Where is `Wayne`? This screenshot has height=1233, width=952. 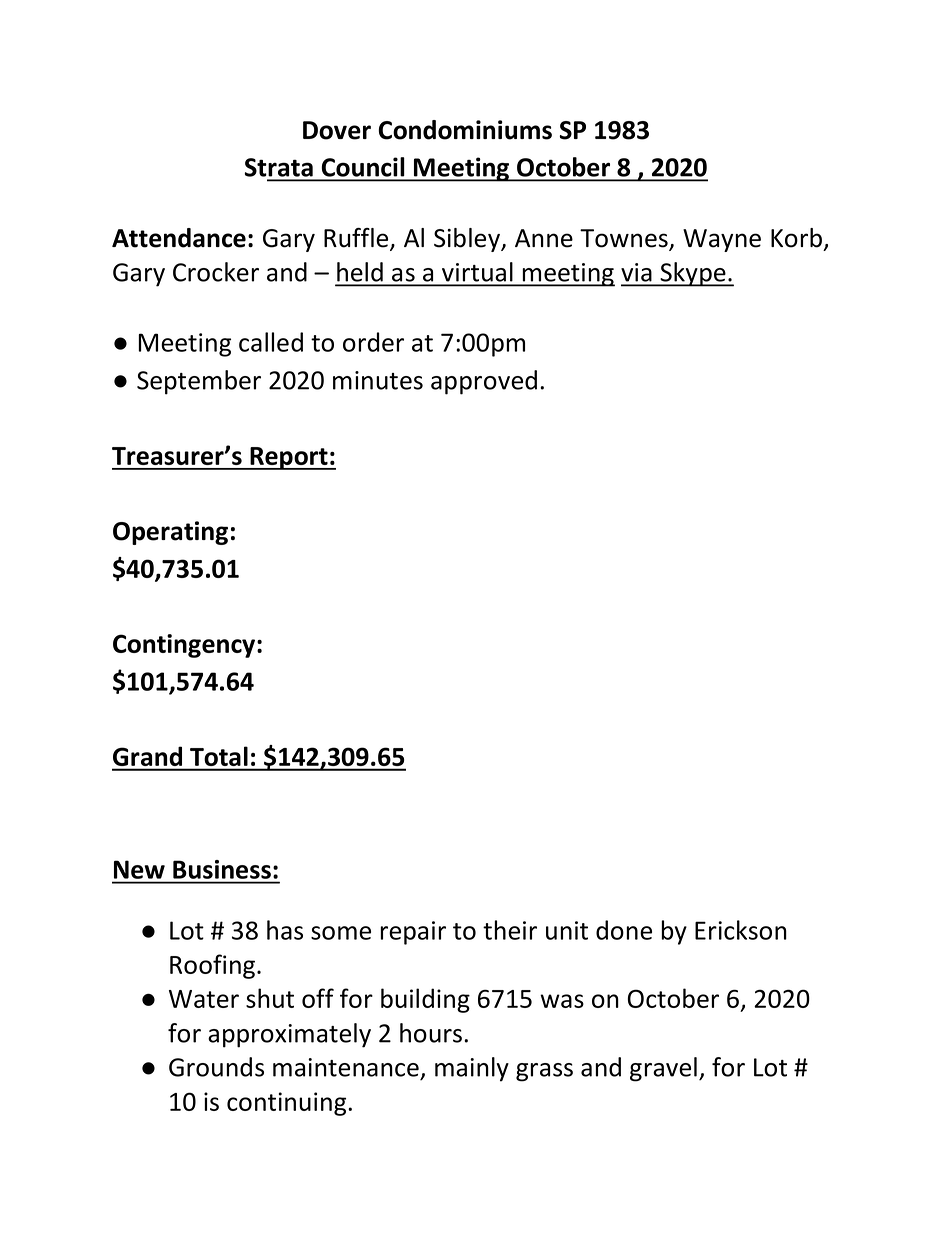
Wayne is located at coordinates (722, 240).
